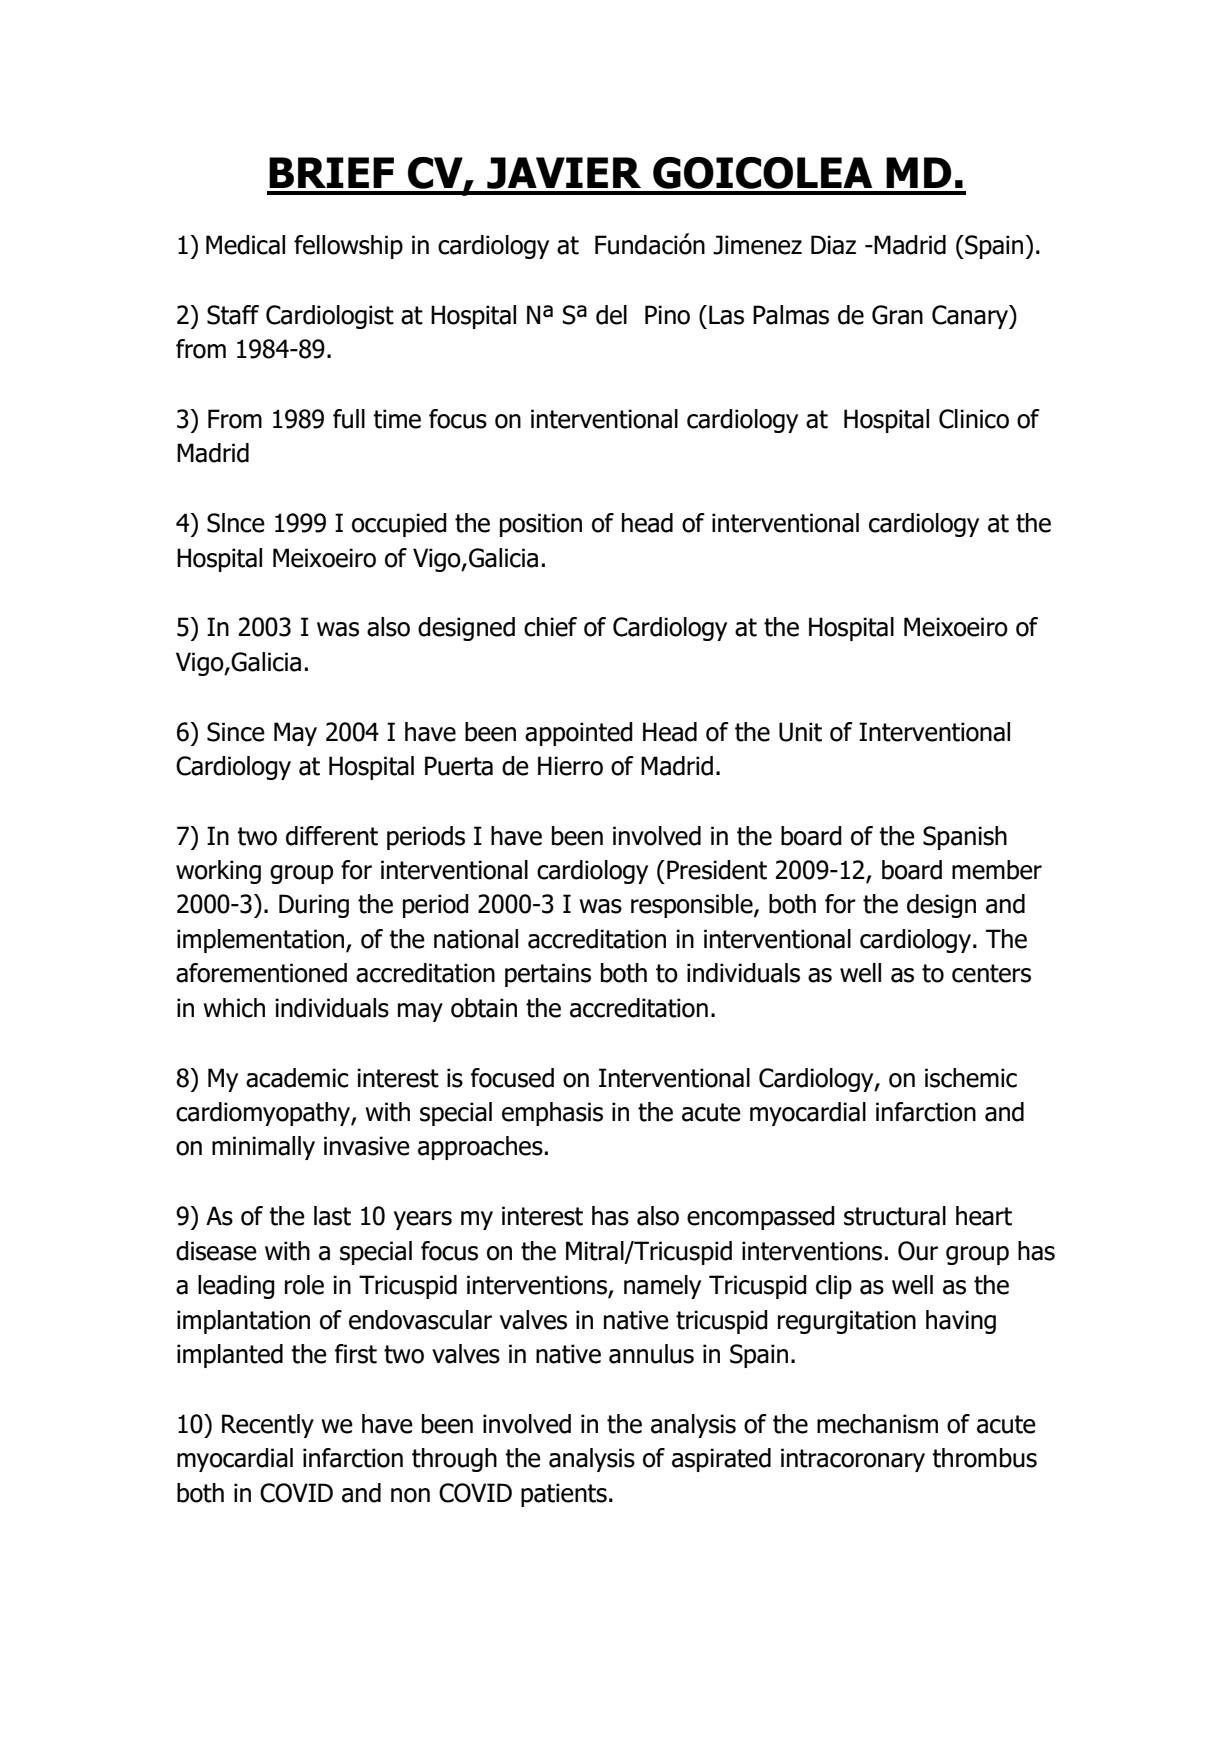 This screenshot has height=1742, width=1232. What do you see at coordinates (833, 245) in the screenshot?
I see `Diaz` at bounding box center [833, 245].
